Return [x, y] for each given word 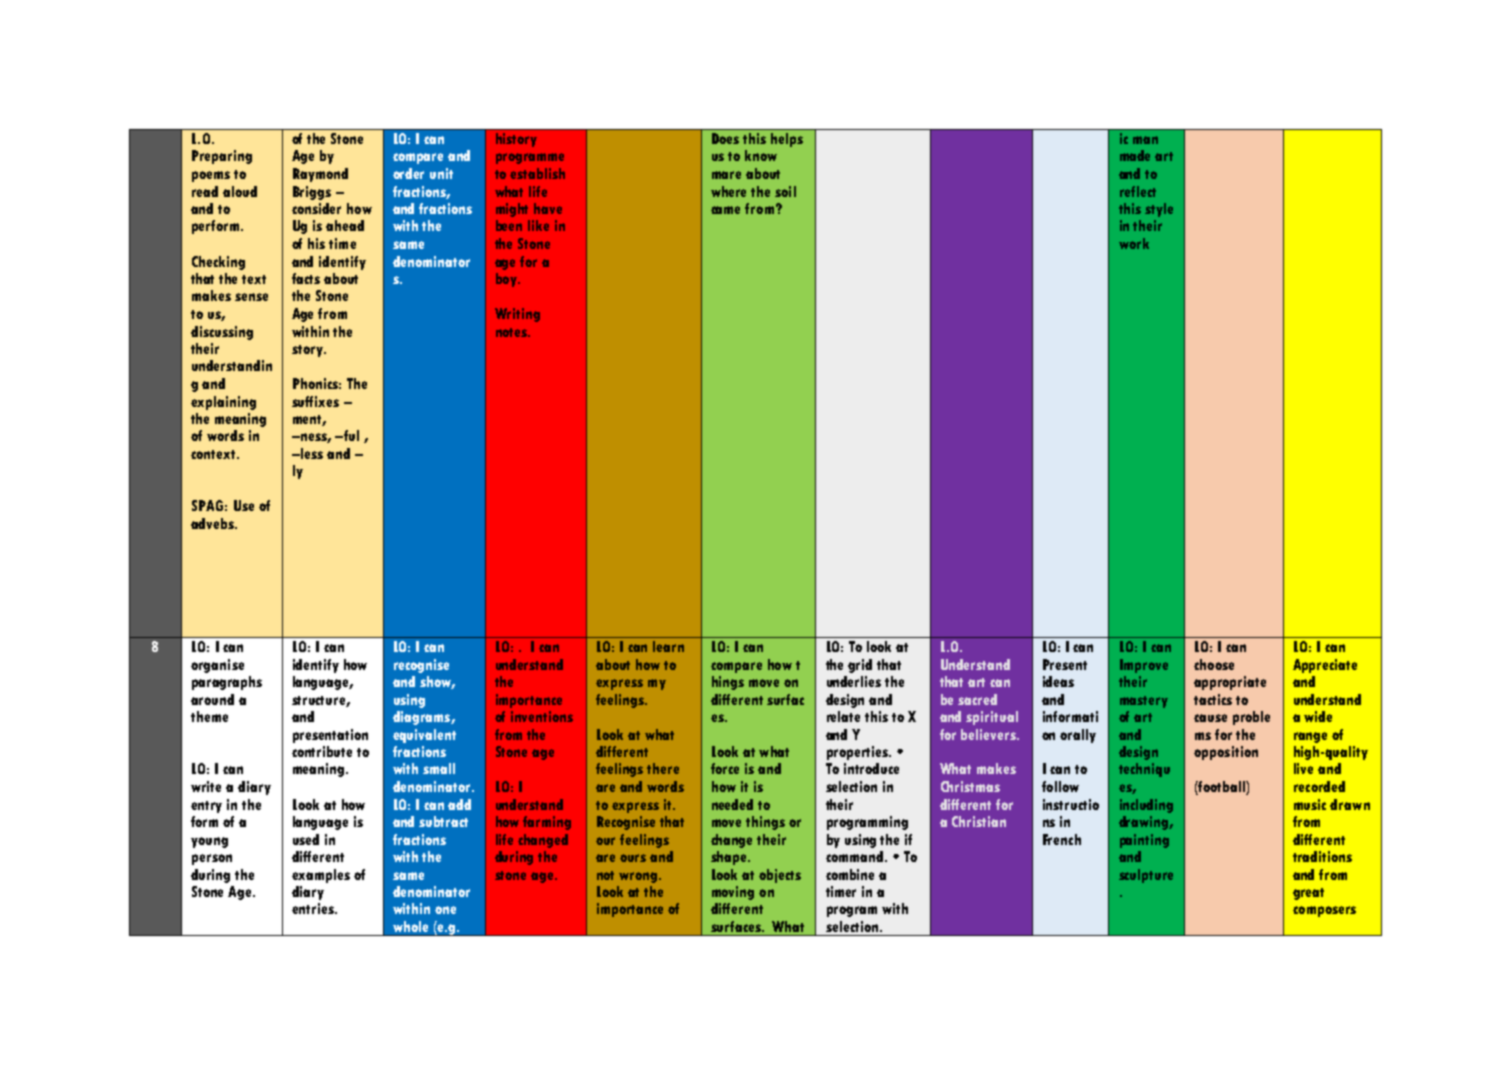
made [1135, 155]
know [761, 155]
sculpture [1146, 876]
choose [1214, 664]
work [1134, 243]
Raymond [320, 175]
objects [780, 876]
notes [513, 332]
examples [321, 876]
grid [860, 666]
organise [217, 666]
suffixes [315, 401]
